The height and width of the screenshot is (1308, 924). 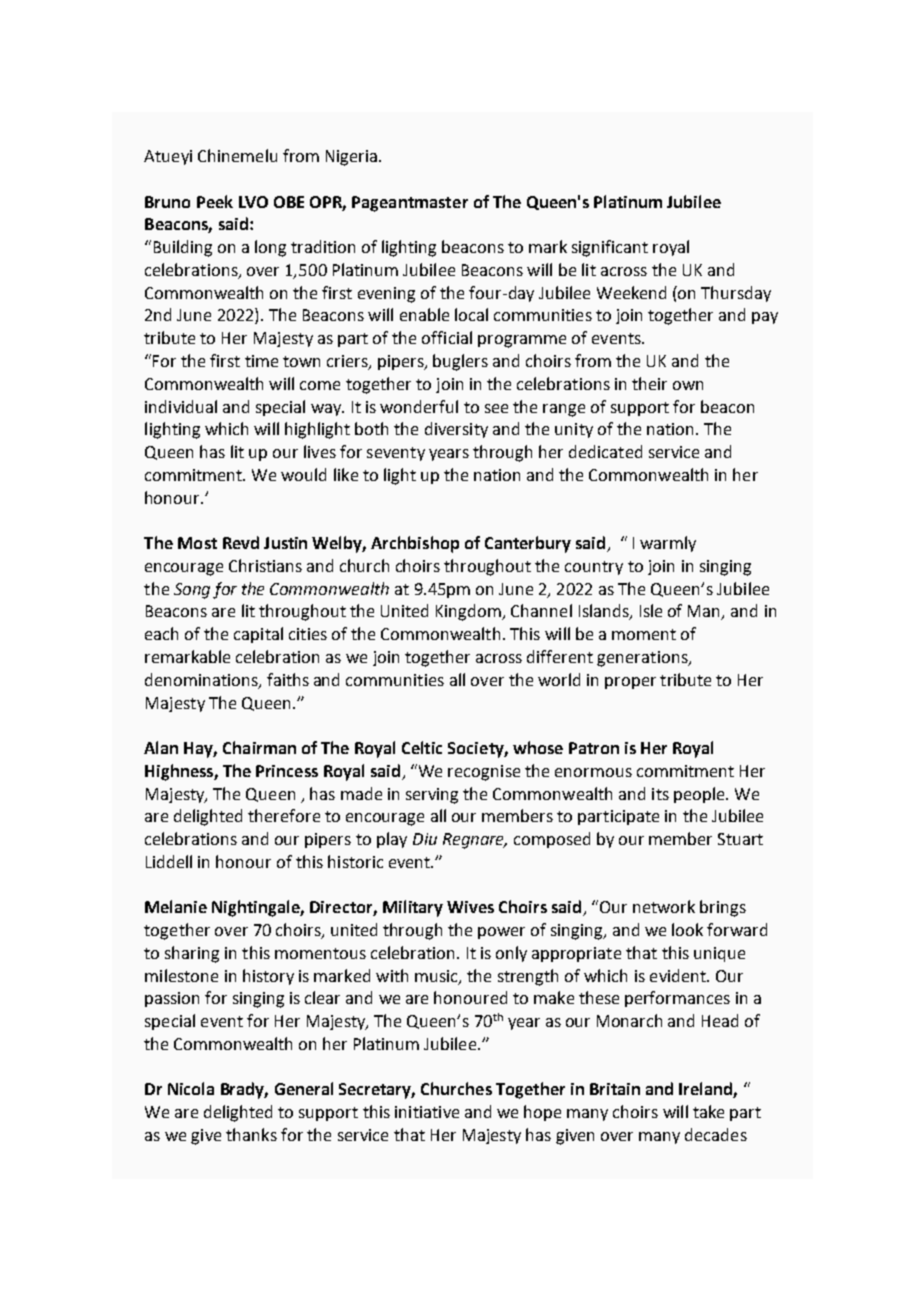 I want to click on Nigeria, so click(x=351, y=158).
